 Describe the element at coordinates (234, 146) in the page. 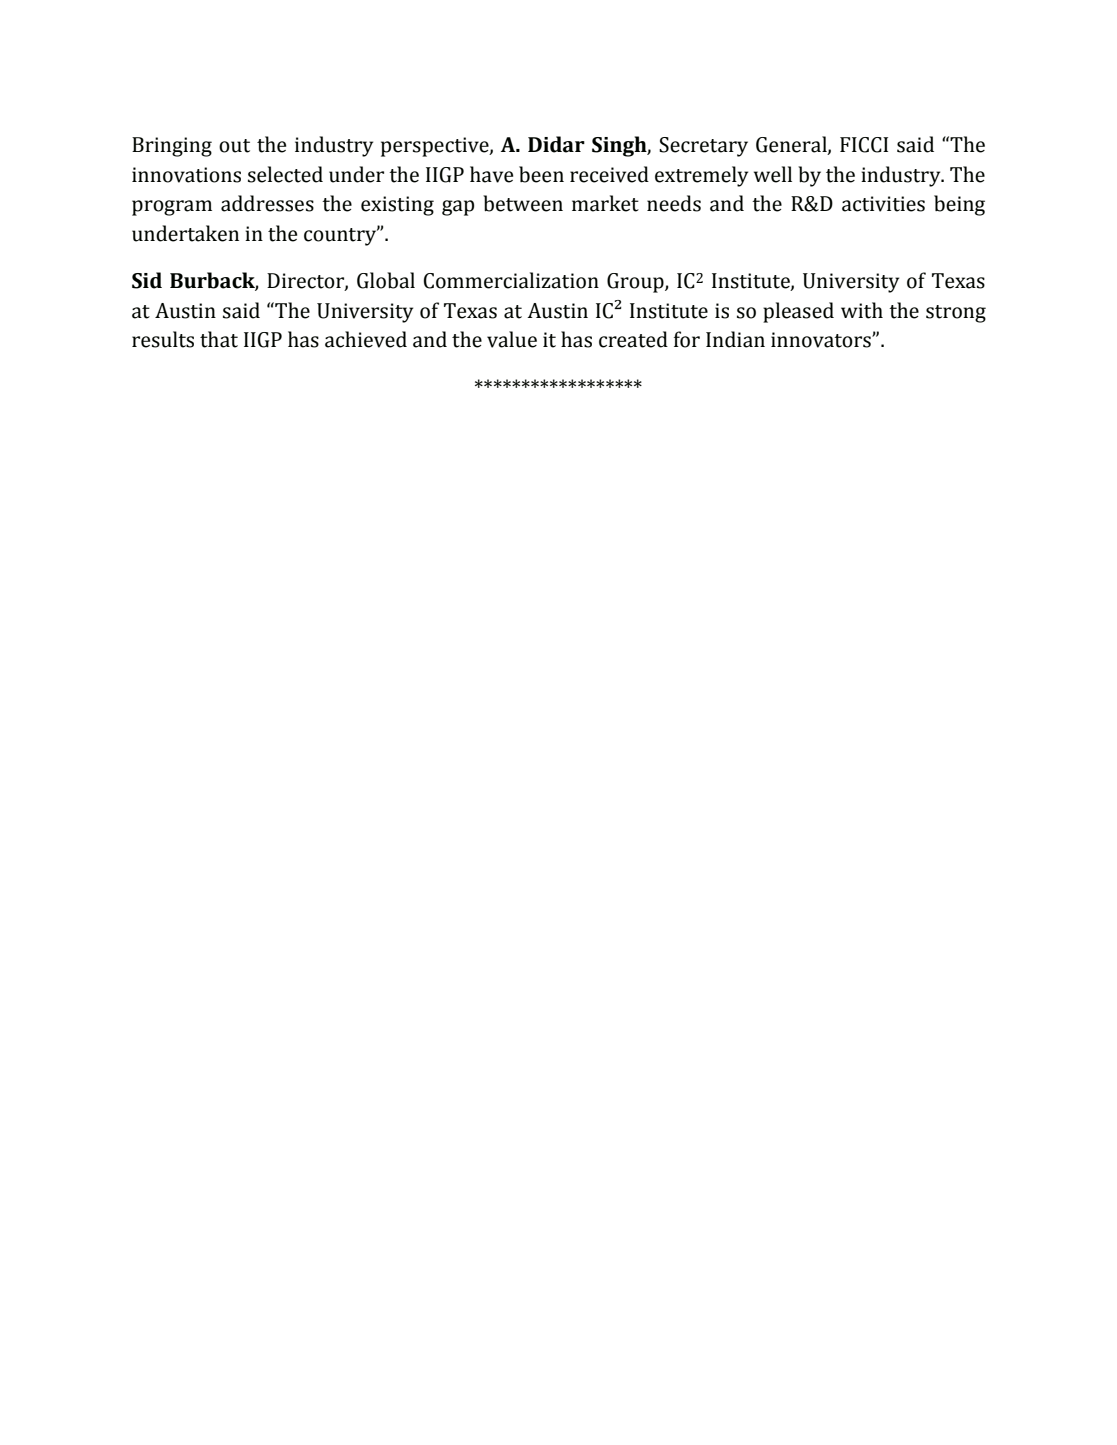

I see `out` at that location.
